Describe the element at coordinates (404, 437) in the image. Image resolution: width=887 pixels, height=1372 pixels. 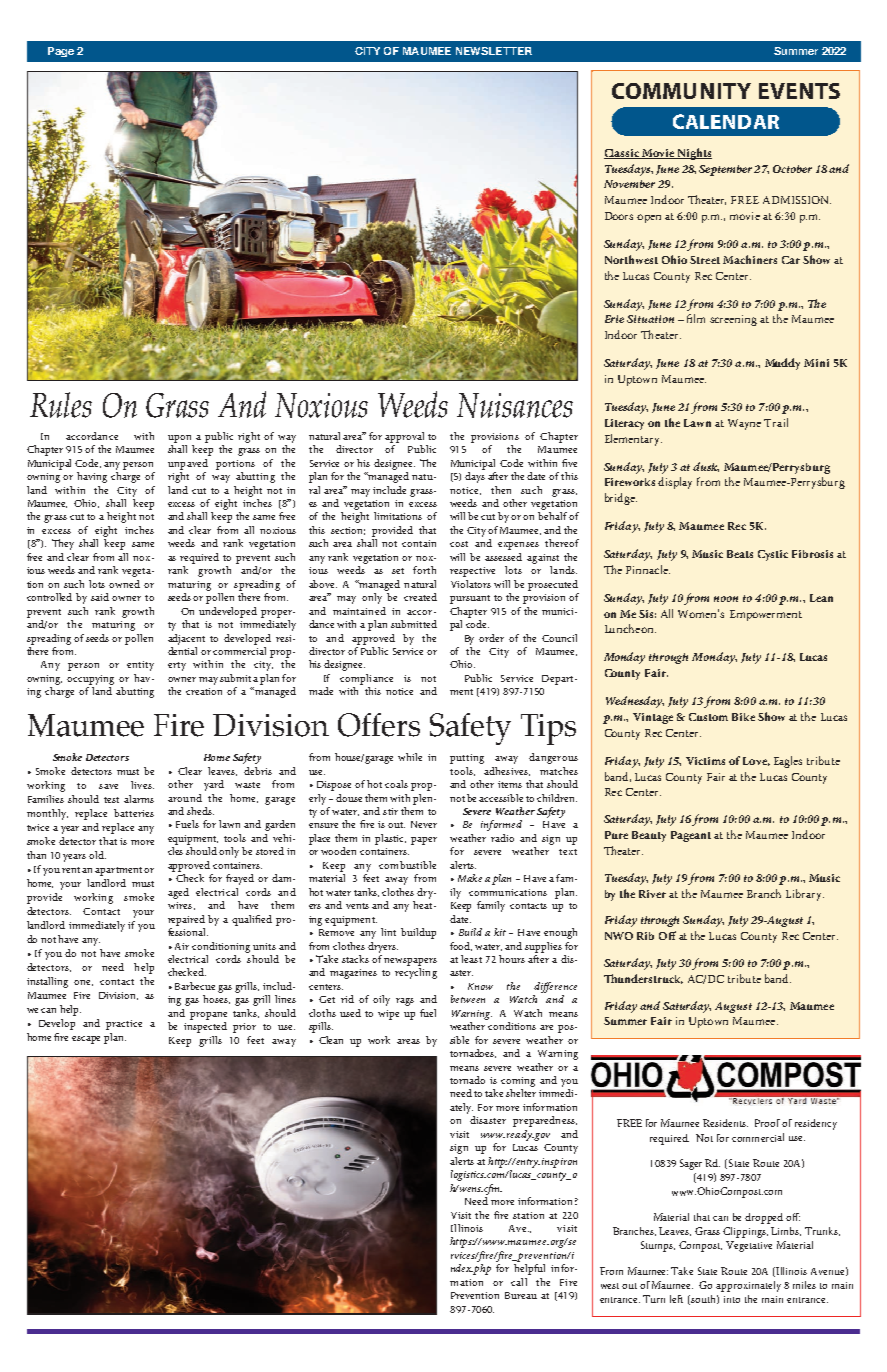
I see `approval` at that location.
